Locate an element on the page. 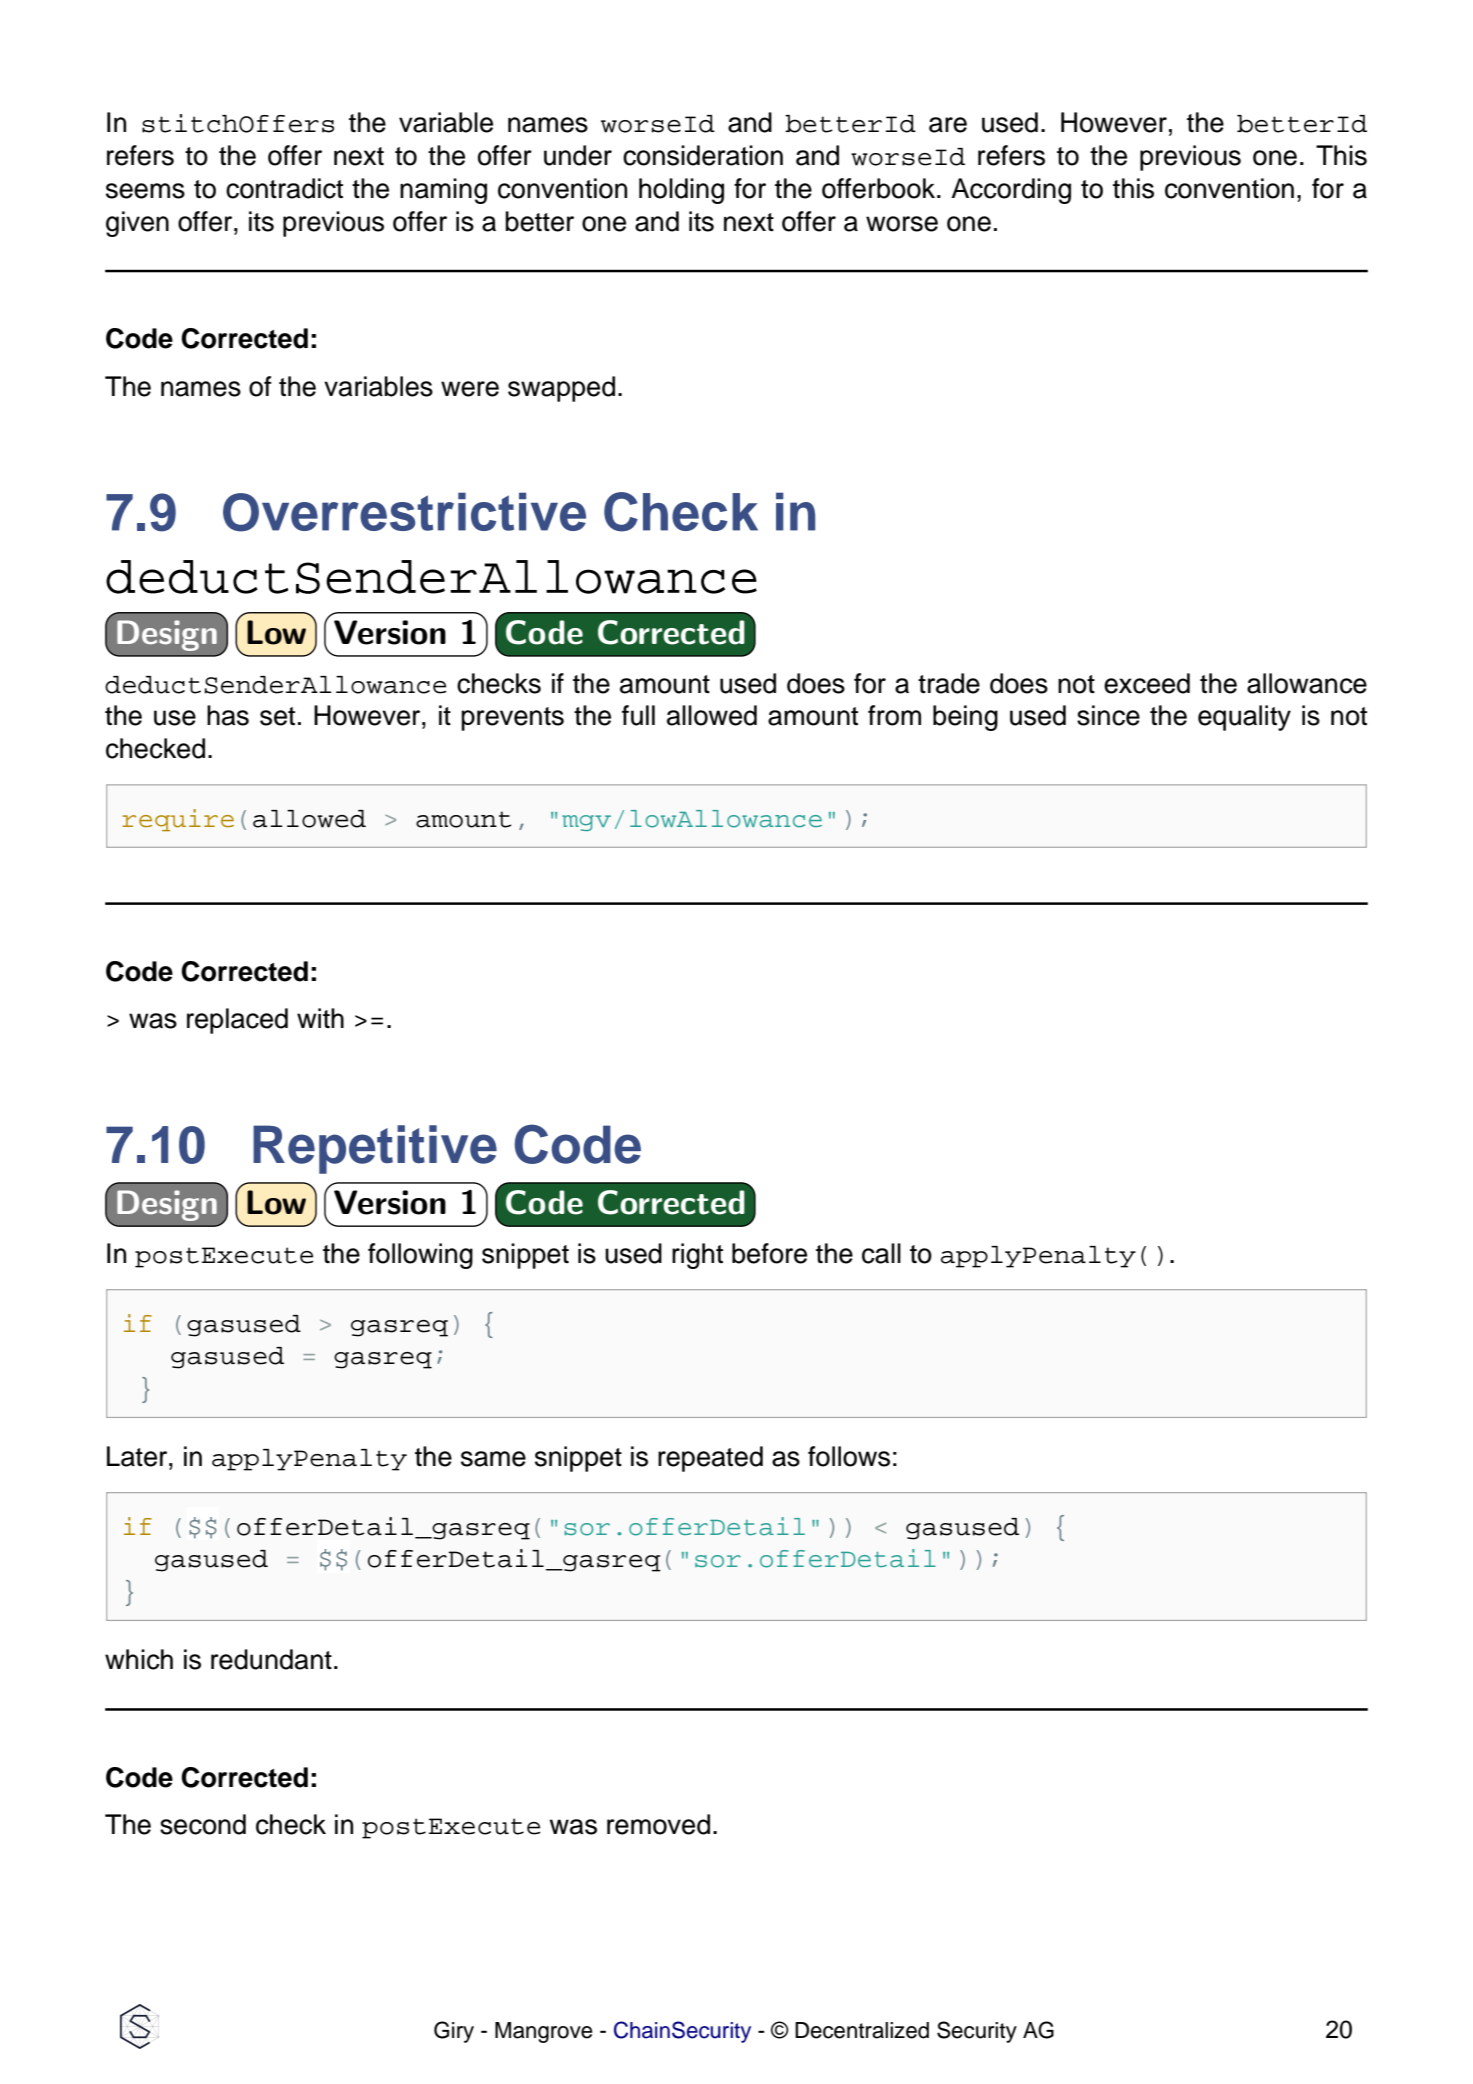 The image size is (1473, 2084). holding is located at coordinates (681, 191).
